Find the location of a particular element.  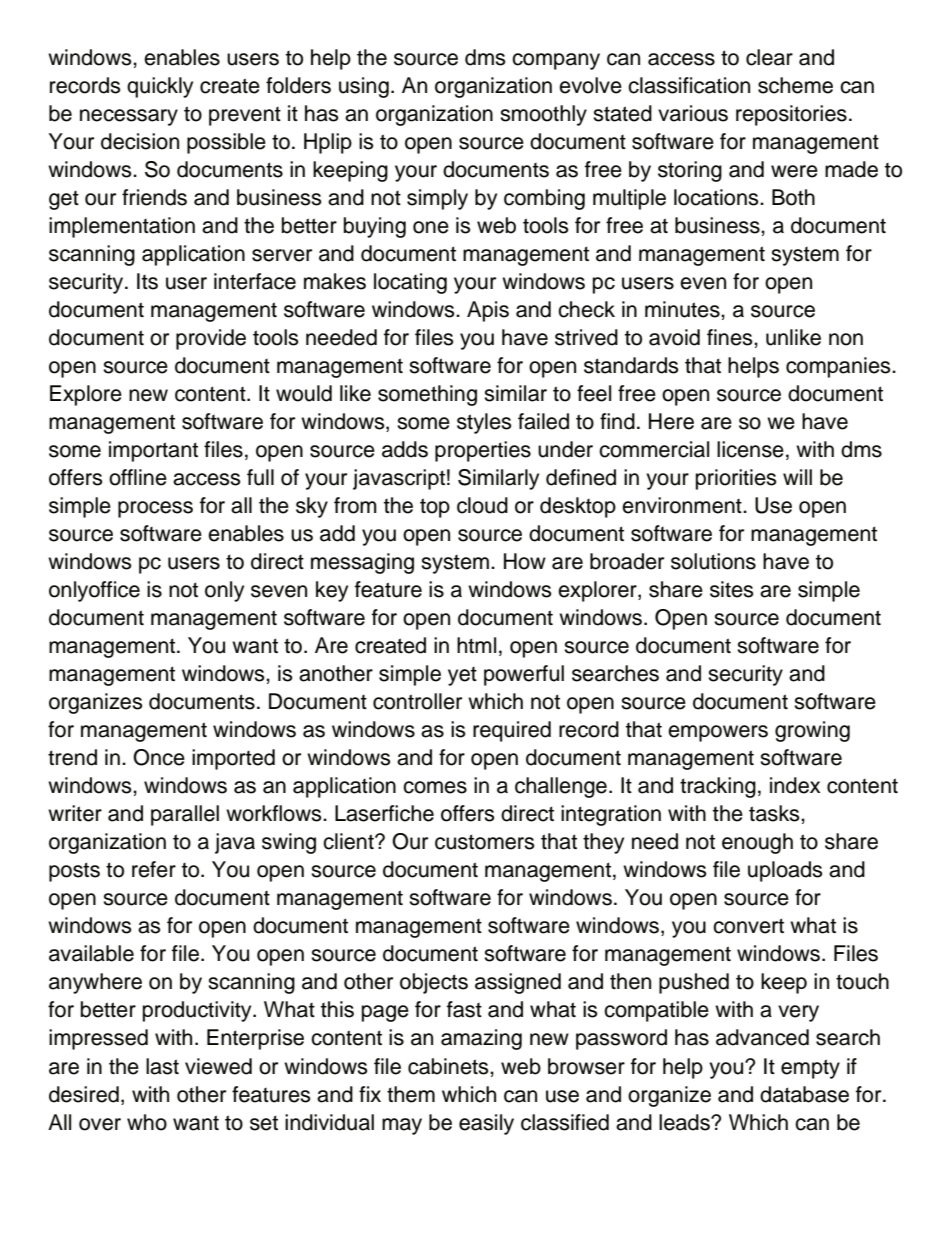

quickly is located at coordinates (160, 87).
